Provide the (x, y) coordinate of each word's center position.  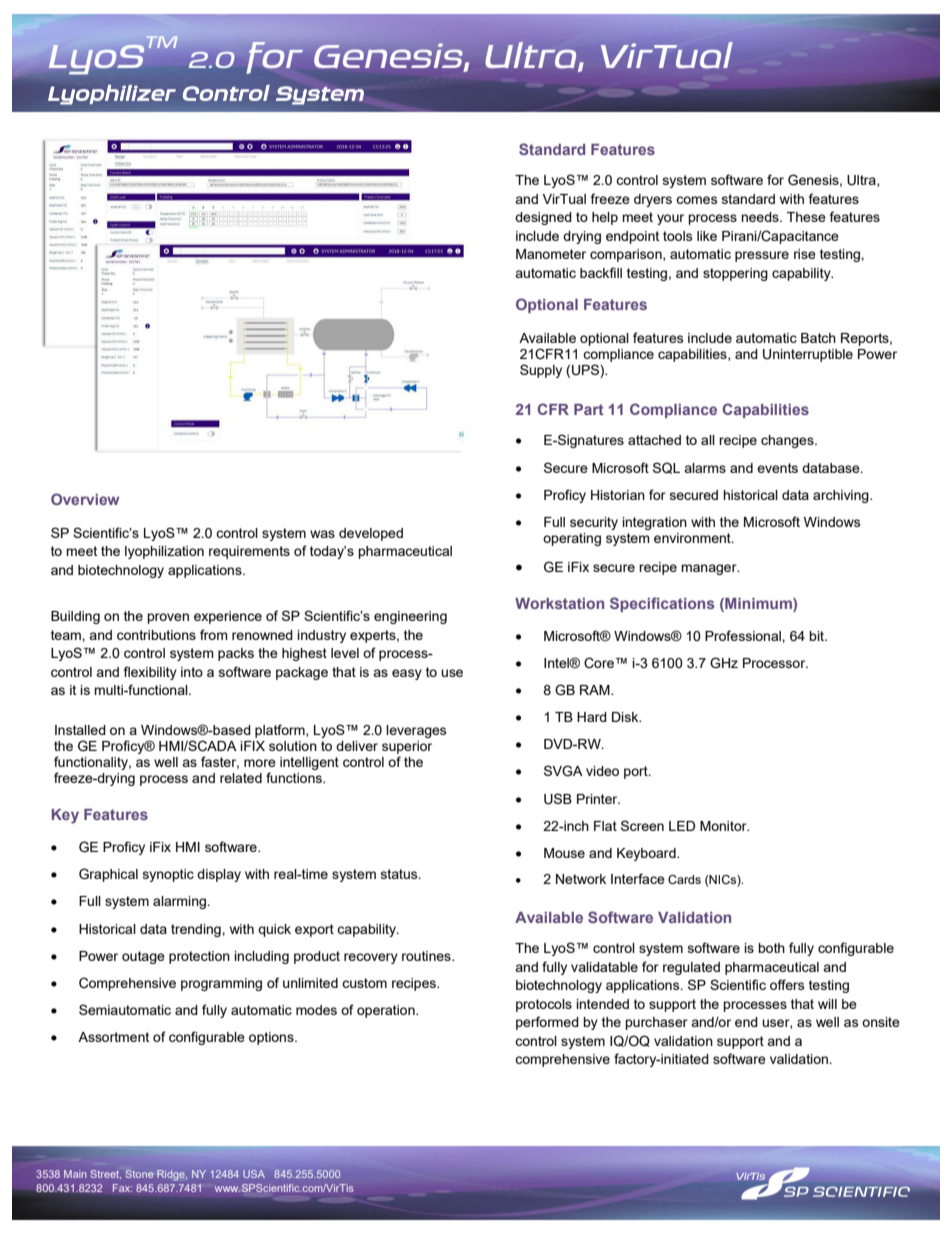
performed (547, 1023)
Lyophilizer (112, 94)
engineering (410, 617)
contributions (156, 635)
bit (817, 636)
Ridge (172, 1175)
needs (761, 217)
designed (543, 218)
